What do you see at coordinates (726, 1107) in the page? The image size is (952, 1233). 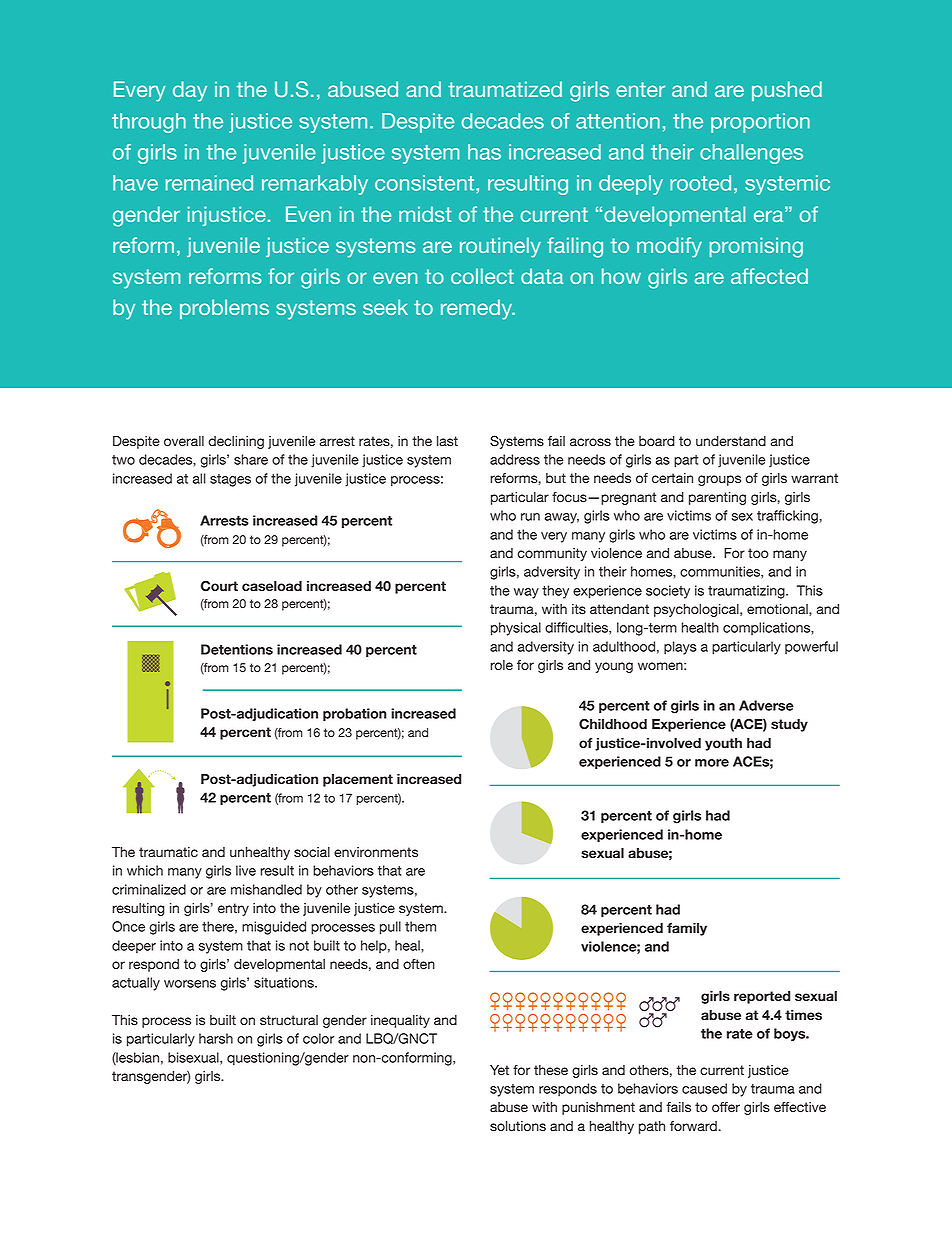 I see `offer` at bounding box center [726, 1107].
